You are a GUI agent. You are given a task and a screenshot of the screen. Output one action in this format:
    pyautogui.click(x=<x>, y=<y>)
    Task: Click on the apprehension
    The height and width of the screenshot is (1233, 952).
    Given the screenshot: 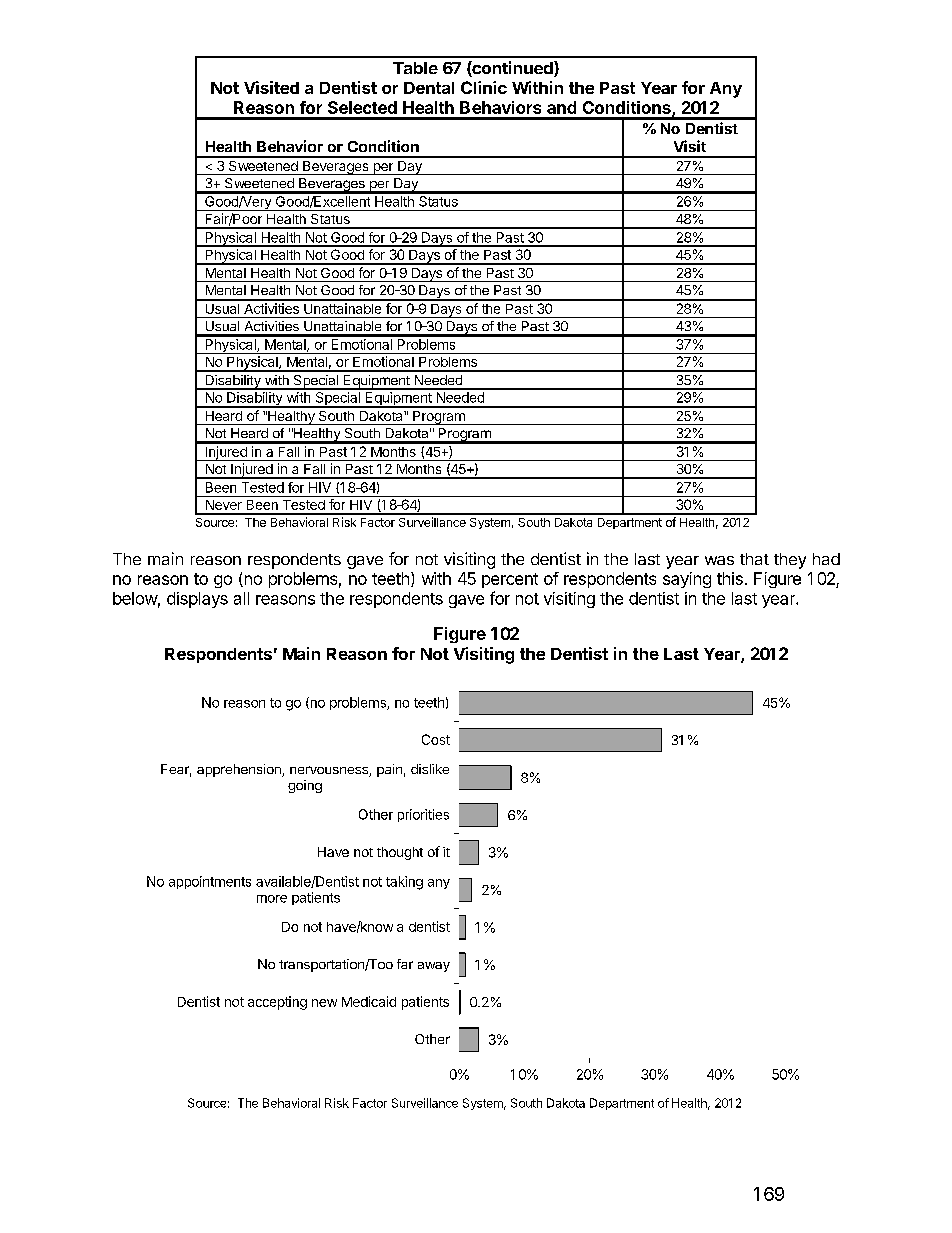 What is the action you would take?
    pyautogui.click(x=240, y=770)
